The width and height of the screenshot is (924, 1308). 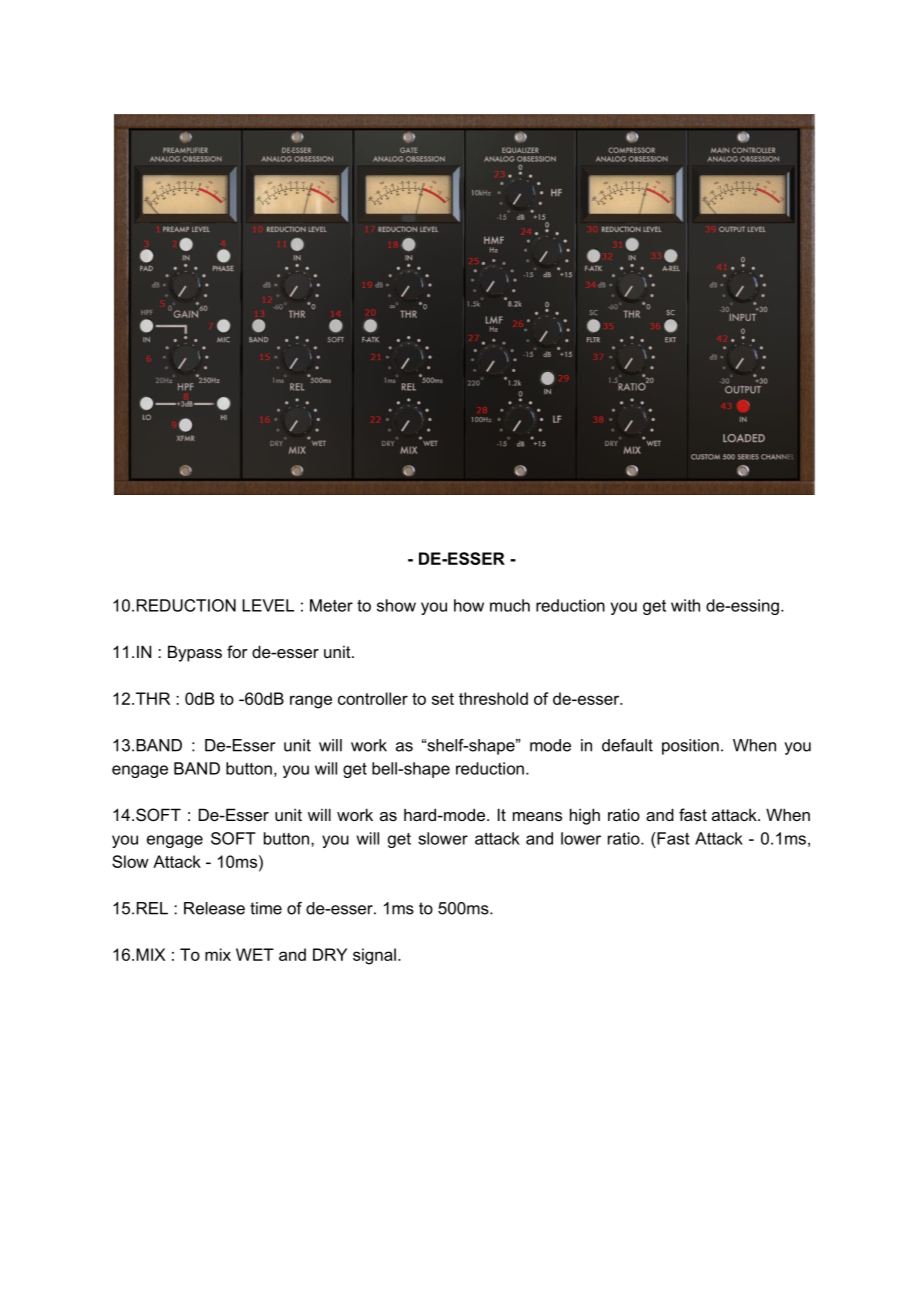 I want to click on default, so click(x=627, y=745).
